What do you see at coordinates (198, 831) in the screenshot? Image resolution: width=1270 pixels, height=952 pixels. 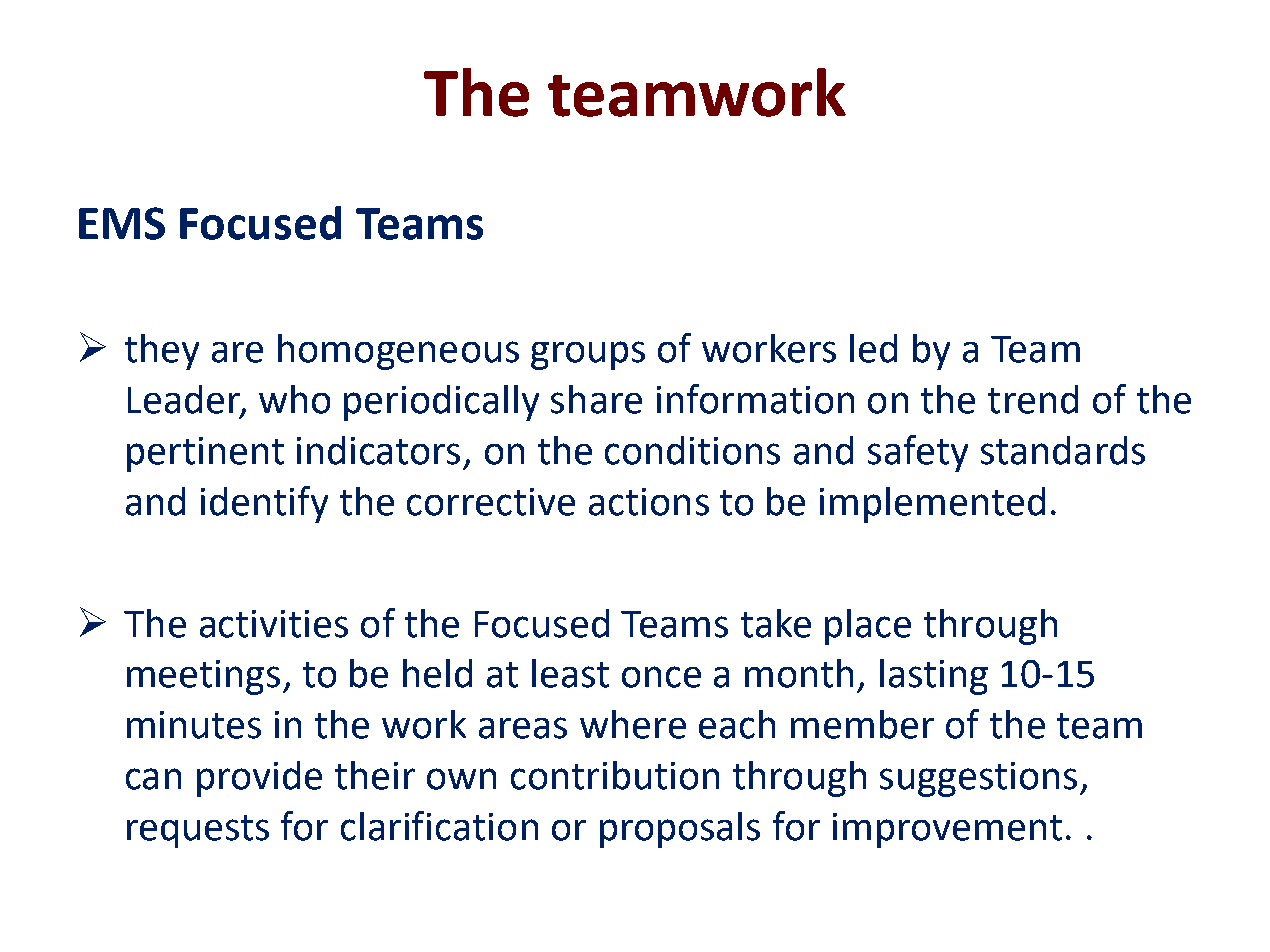 I see `requests` at bounding box center [198, 831].
